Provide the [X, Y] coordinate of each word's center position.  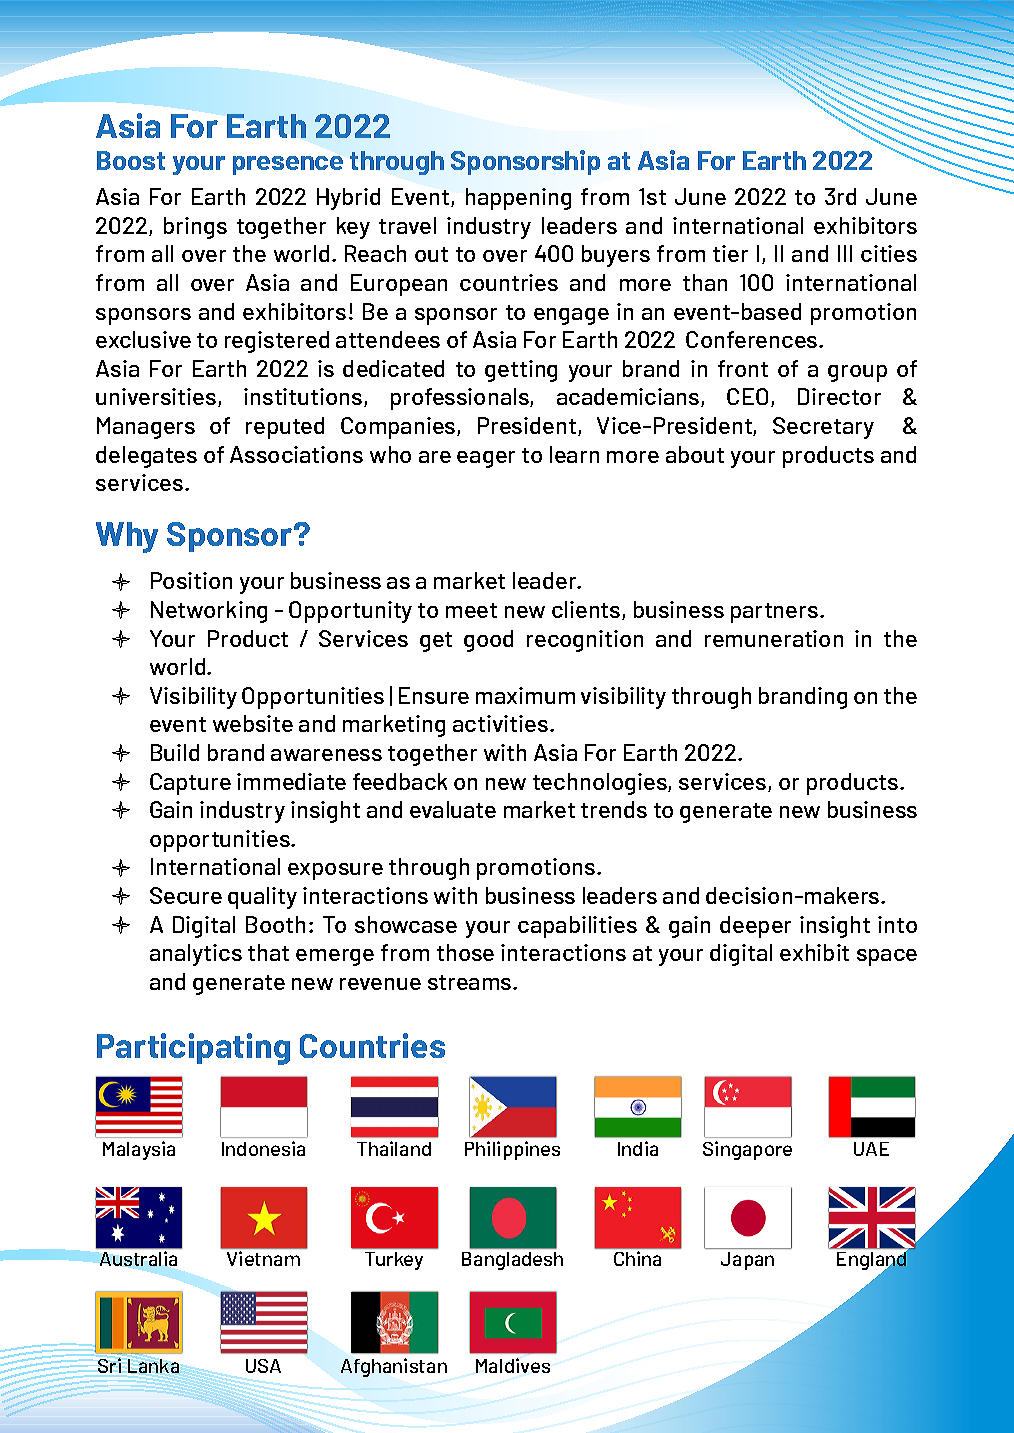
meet [471, 610]
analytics [196, 955]
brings [195, 228]
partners [774, 613]
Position [191, 580]
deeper [755, 927]
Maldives [513, 1365]
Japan [747, 1261]
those [465, 952]
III [845, 253]
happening [518, 199]
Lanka [153, 1366]
